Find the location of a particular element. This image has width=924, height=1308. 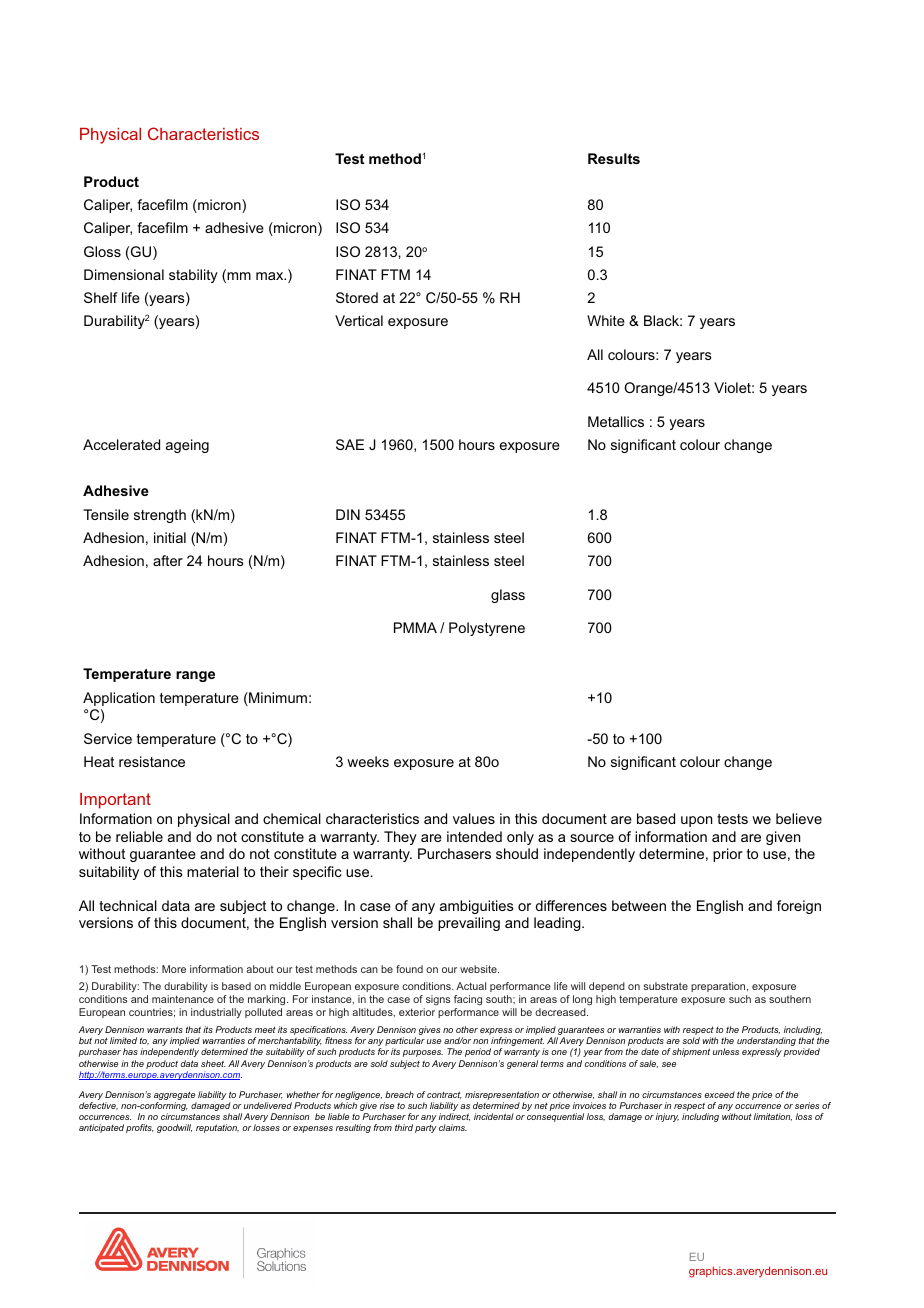

contract is located at coordinates (444, 1095).
